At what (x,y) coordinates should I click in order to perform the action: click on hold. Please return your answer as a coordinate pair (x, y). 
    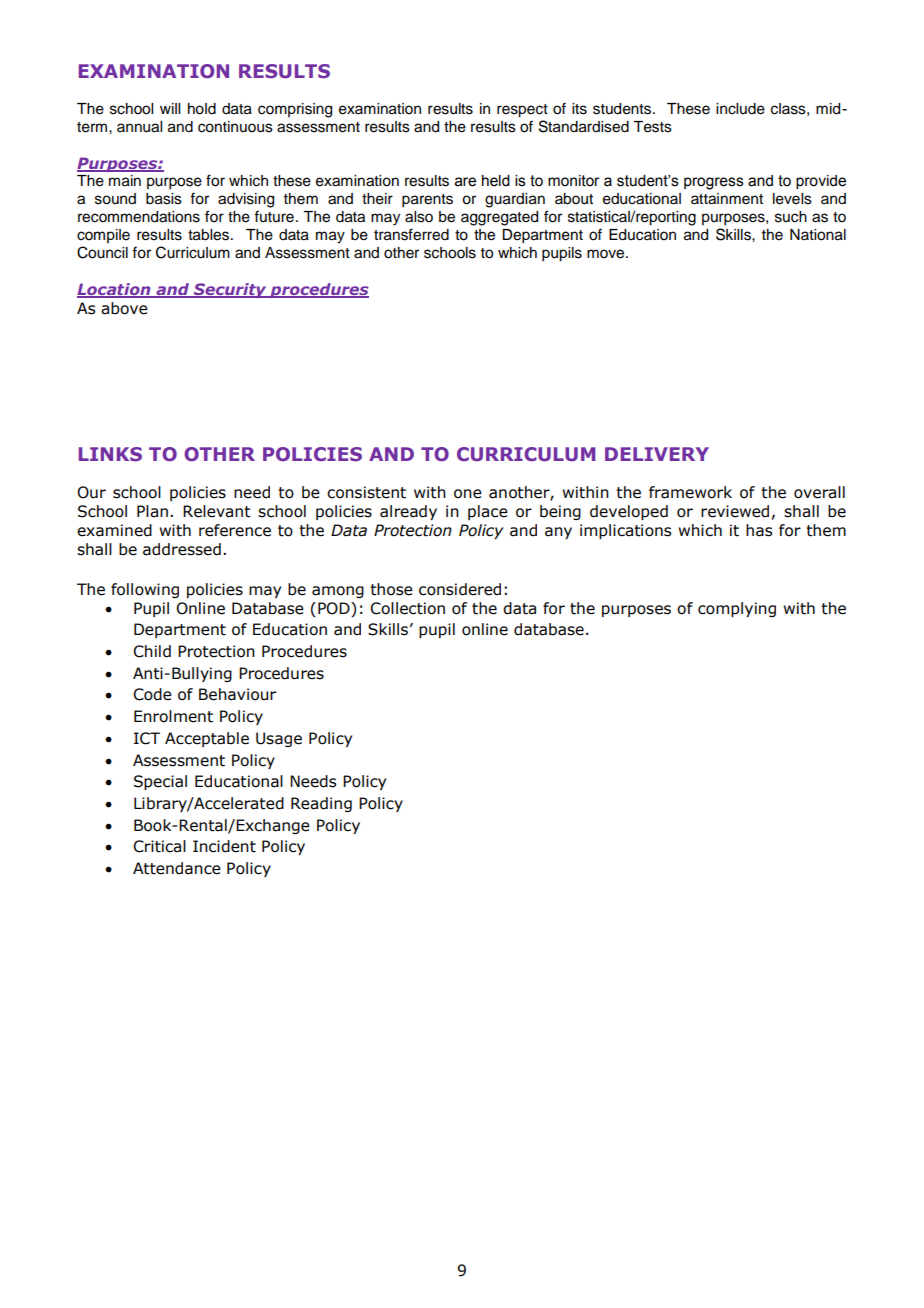
    Looking at the image, I should click on (202, 109).
